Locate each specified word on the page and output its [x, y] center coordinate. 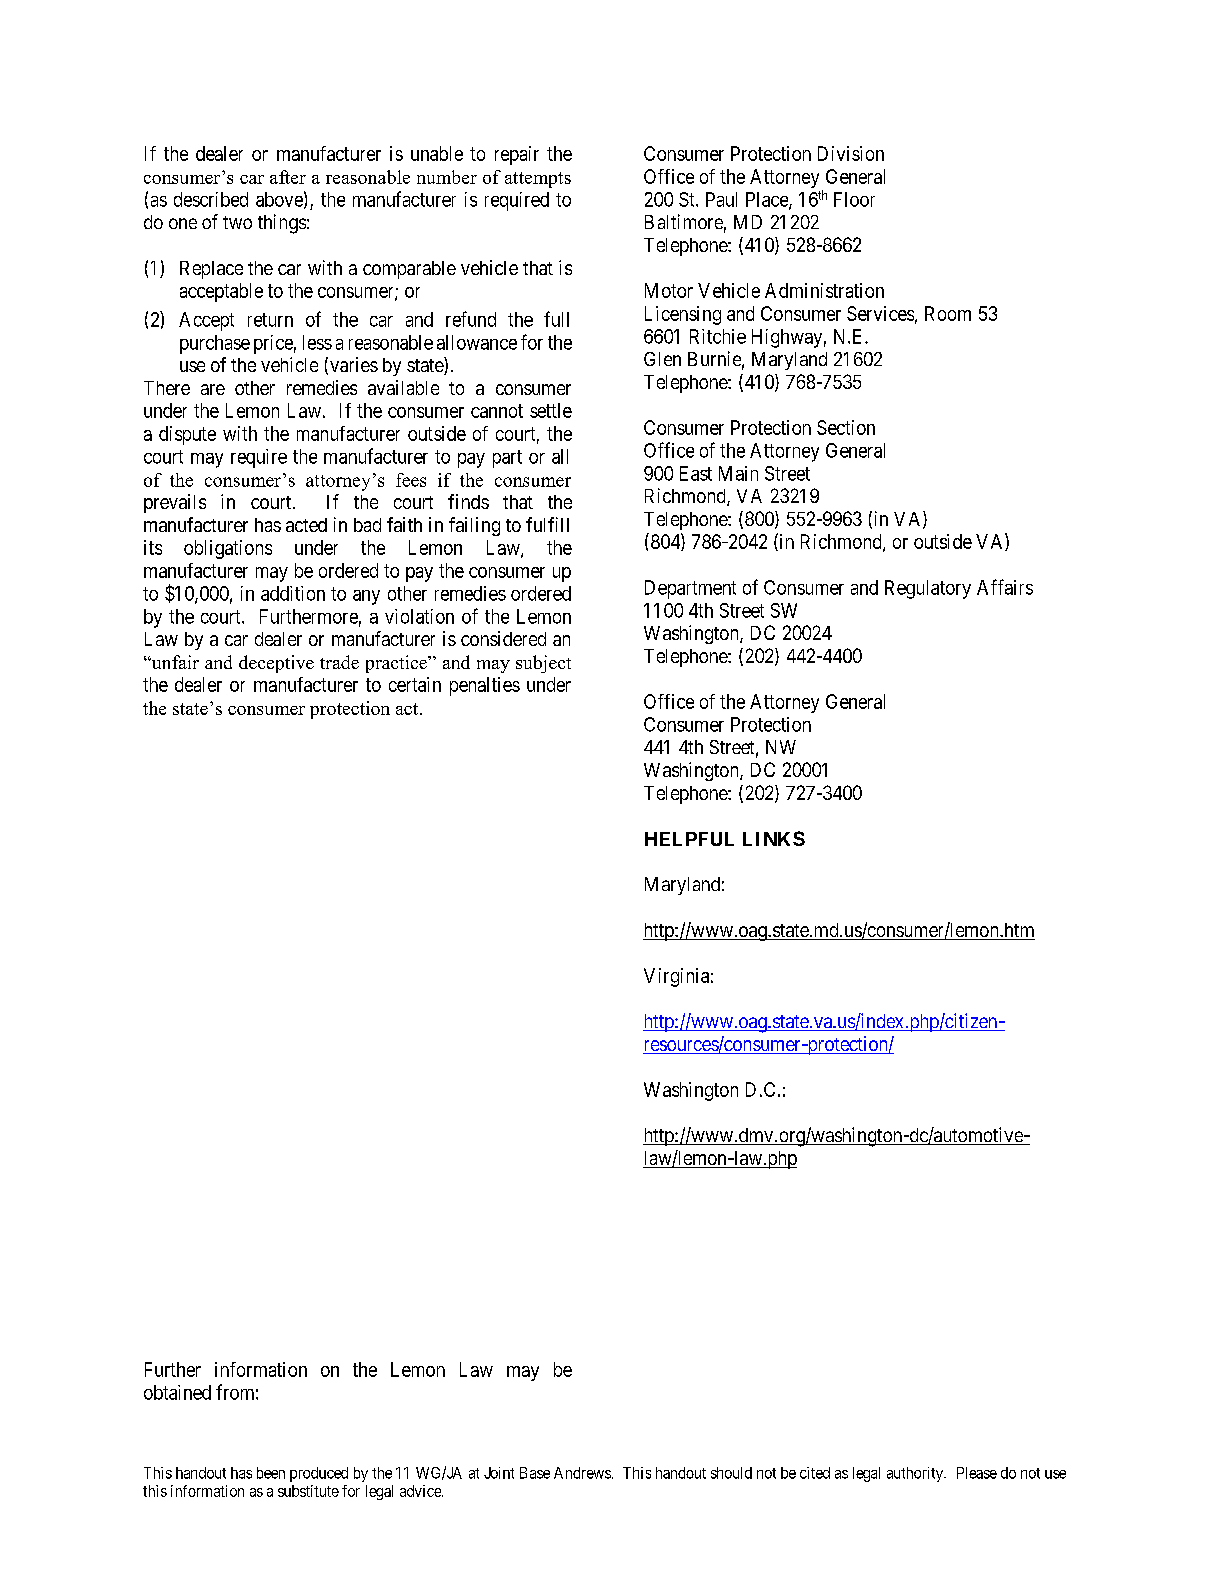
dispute [187, 435]
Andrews [582, 1473]
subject [543, 664]
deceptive [276, 664]
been [271, 1473]
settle [551, 410]
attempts [538, 180]
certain [415, 684]
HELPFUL [689, 839]
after [288, 177]
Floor [854, 199]
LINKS [774, 838]
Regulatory [928, 589]
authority [916, 1474]
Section [846, 427]
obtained [177, 1392]
